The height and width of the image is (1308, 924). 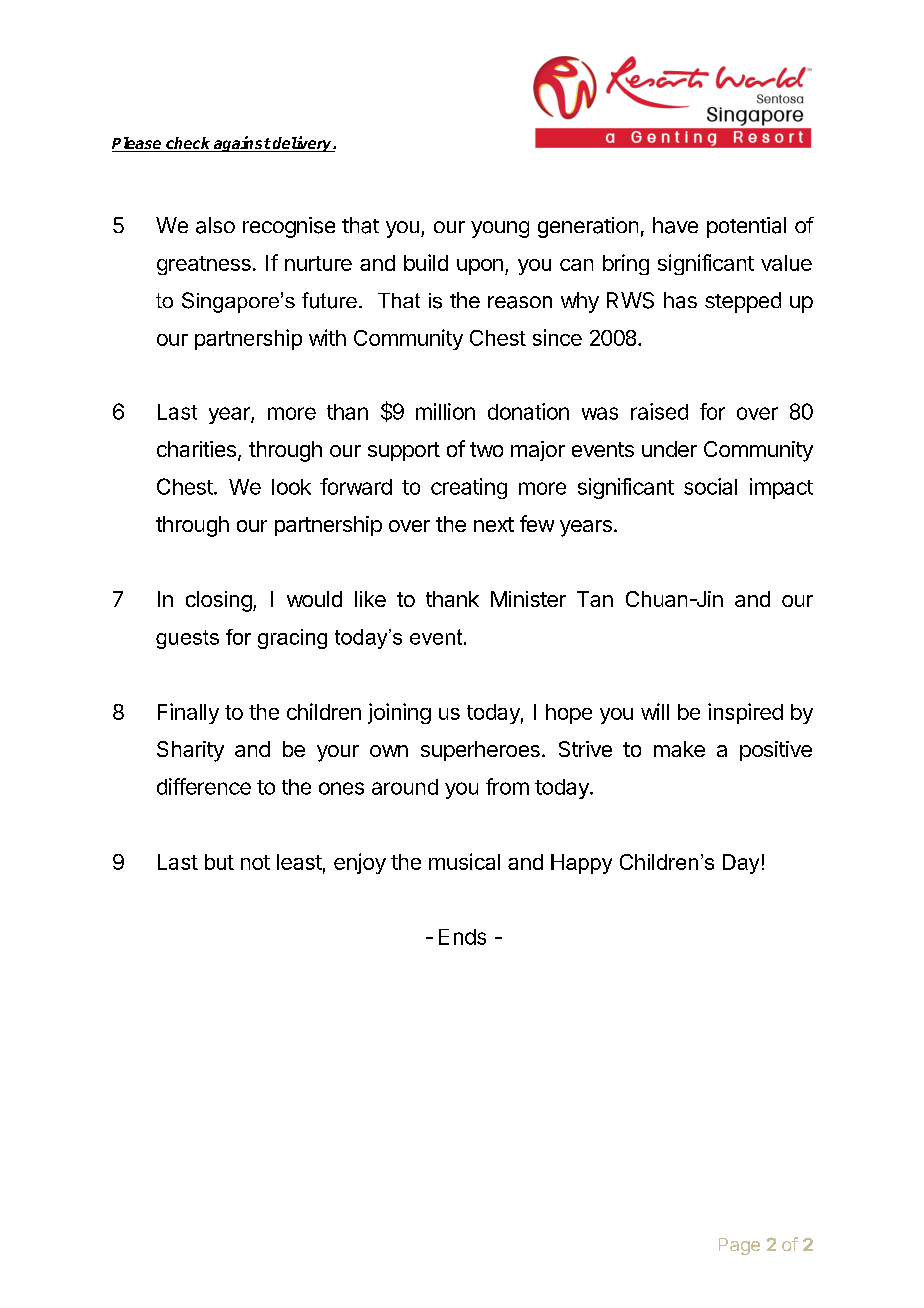 I want to click on but, so click(x=219, y=862).
